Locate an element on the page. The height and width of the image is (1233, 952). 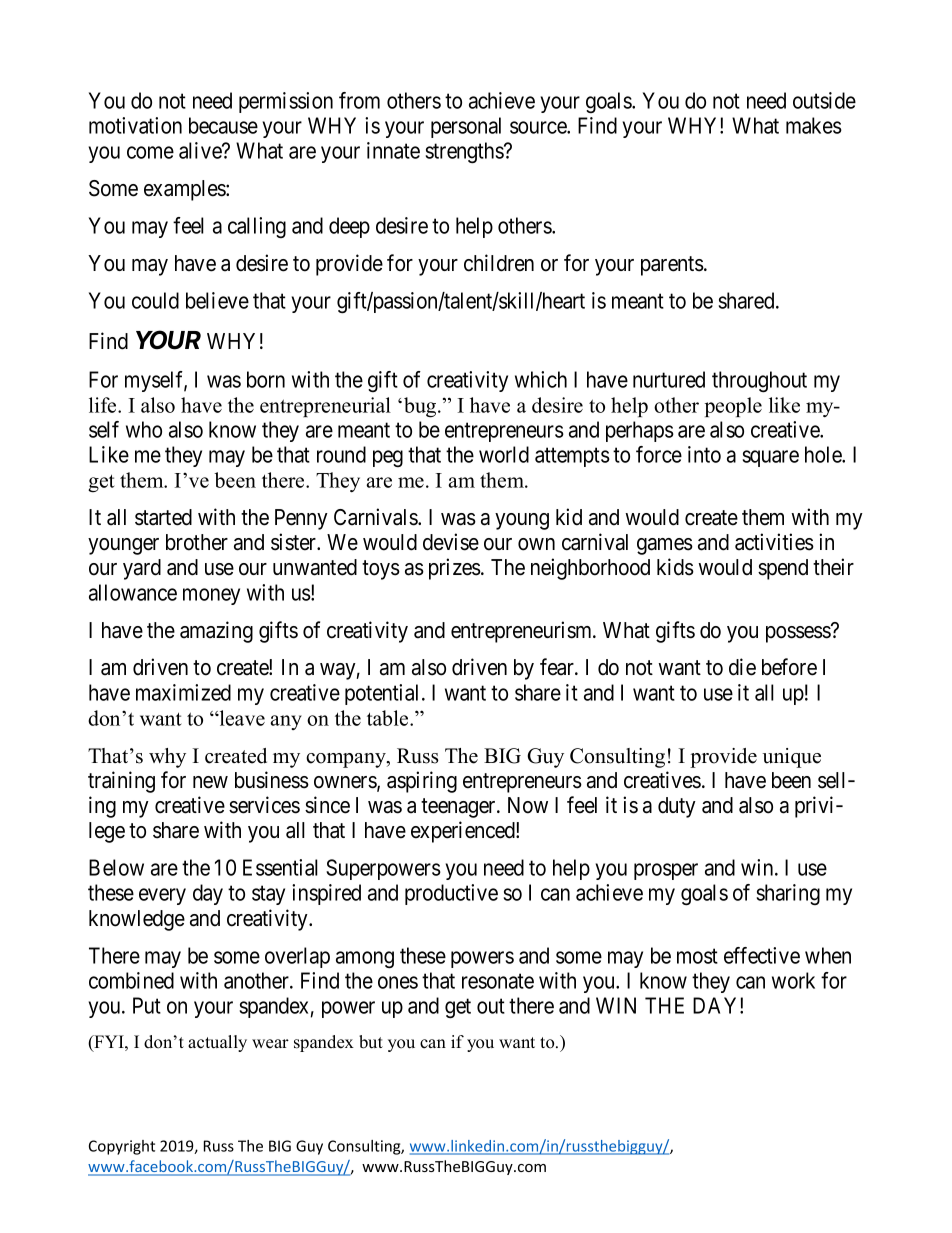
Copyright is located at coordinates (122, 1147).
